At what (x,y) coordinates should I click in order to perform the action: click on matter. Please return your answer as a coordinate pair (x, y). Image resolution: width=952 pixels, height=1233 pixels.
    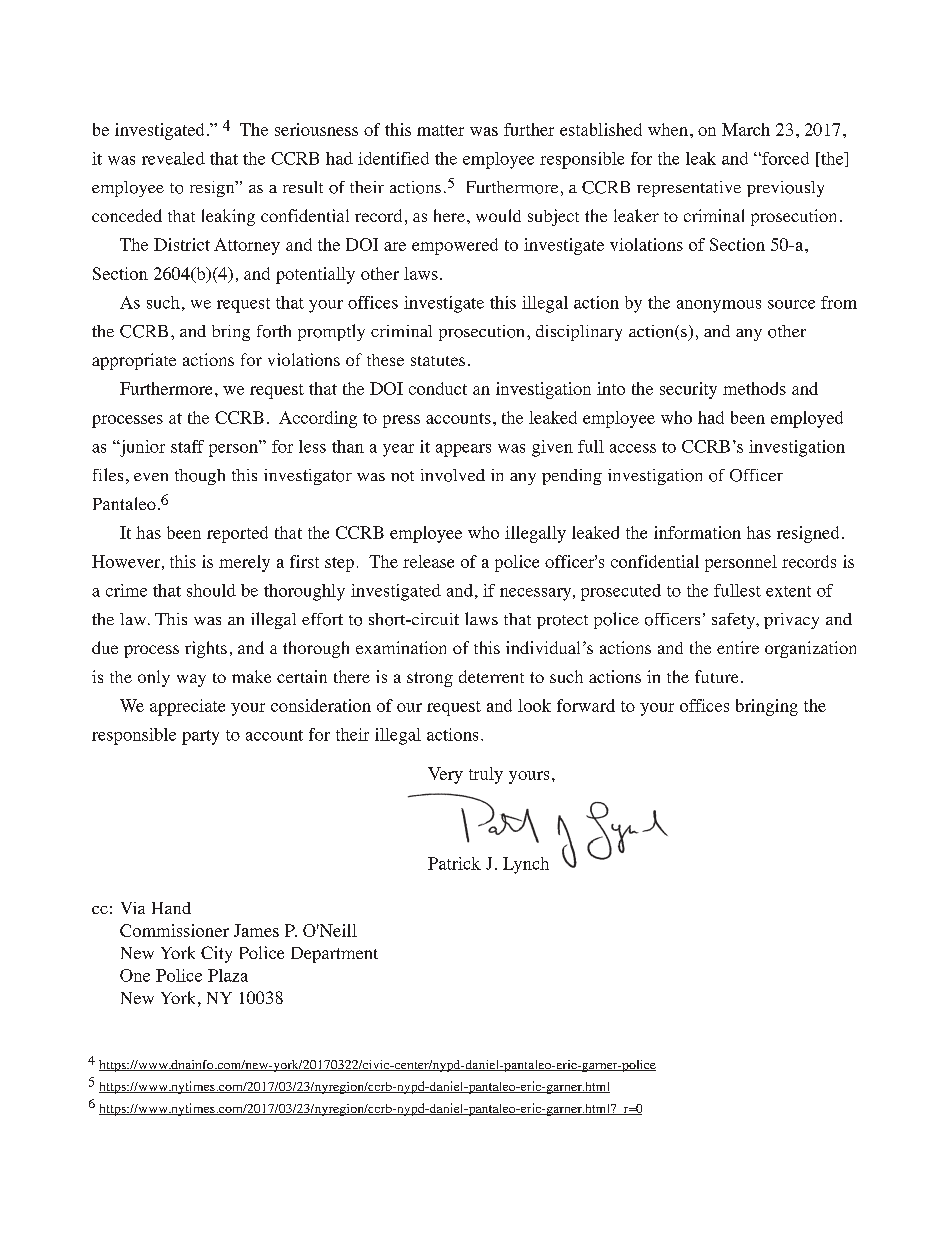
    Looking at the image, I should click on (440, 130).
